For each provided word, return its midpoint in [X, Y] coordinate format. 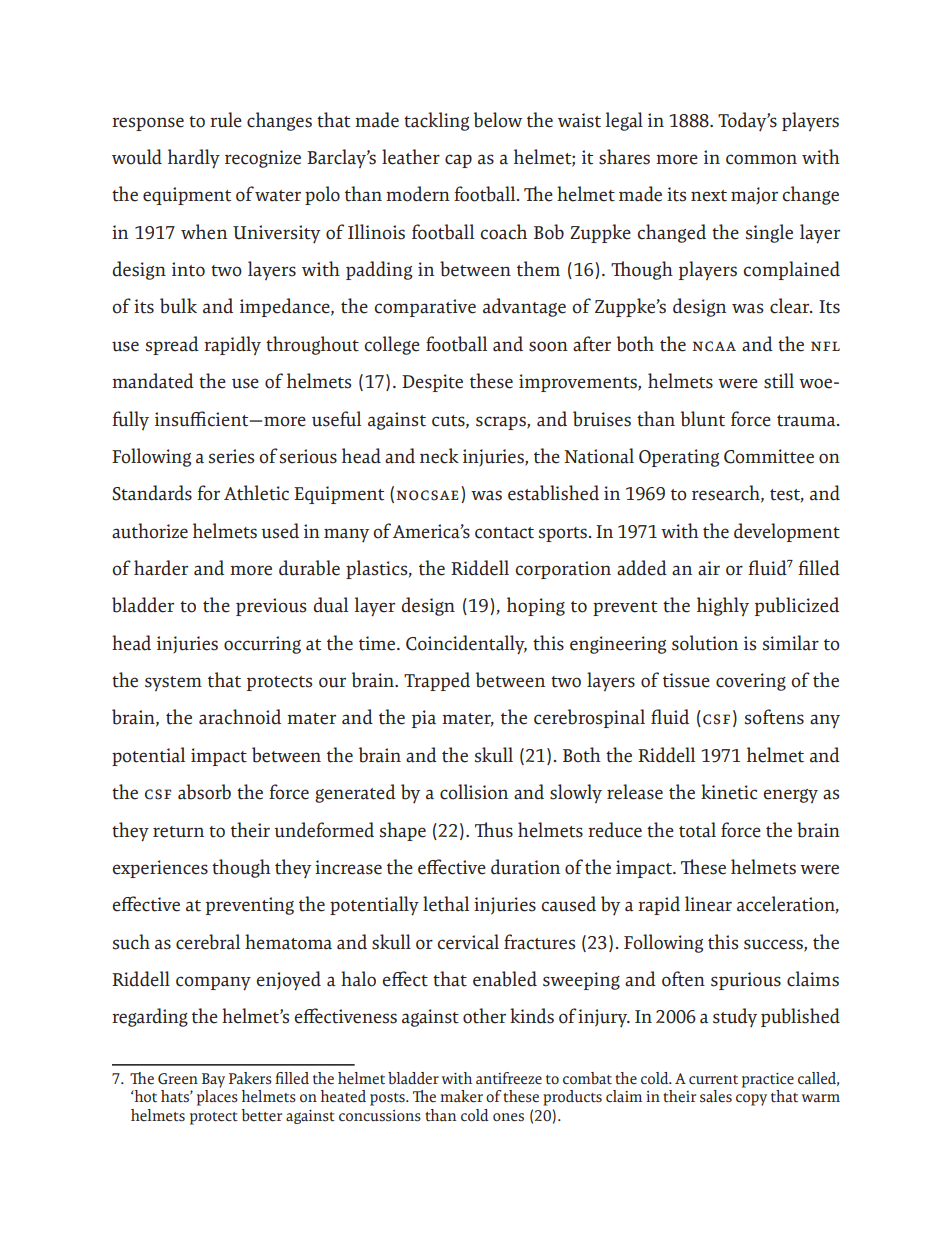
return [178, 832]
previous [271, 607]
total [697, 830]
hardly [194, 159]
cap [458, 161]
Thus [494, 830]
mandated [153, 381]
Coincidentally [466, 645]
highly [723, 606]
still [779, 381]
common [761, 159]
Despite [432, 383]
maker [461, 1096]
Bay [213, 1080]
